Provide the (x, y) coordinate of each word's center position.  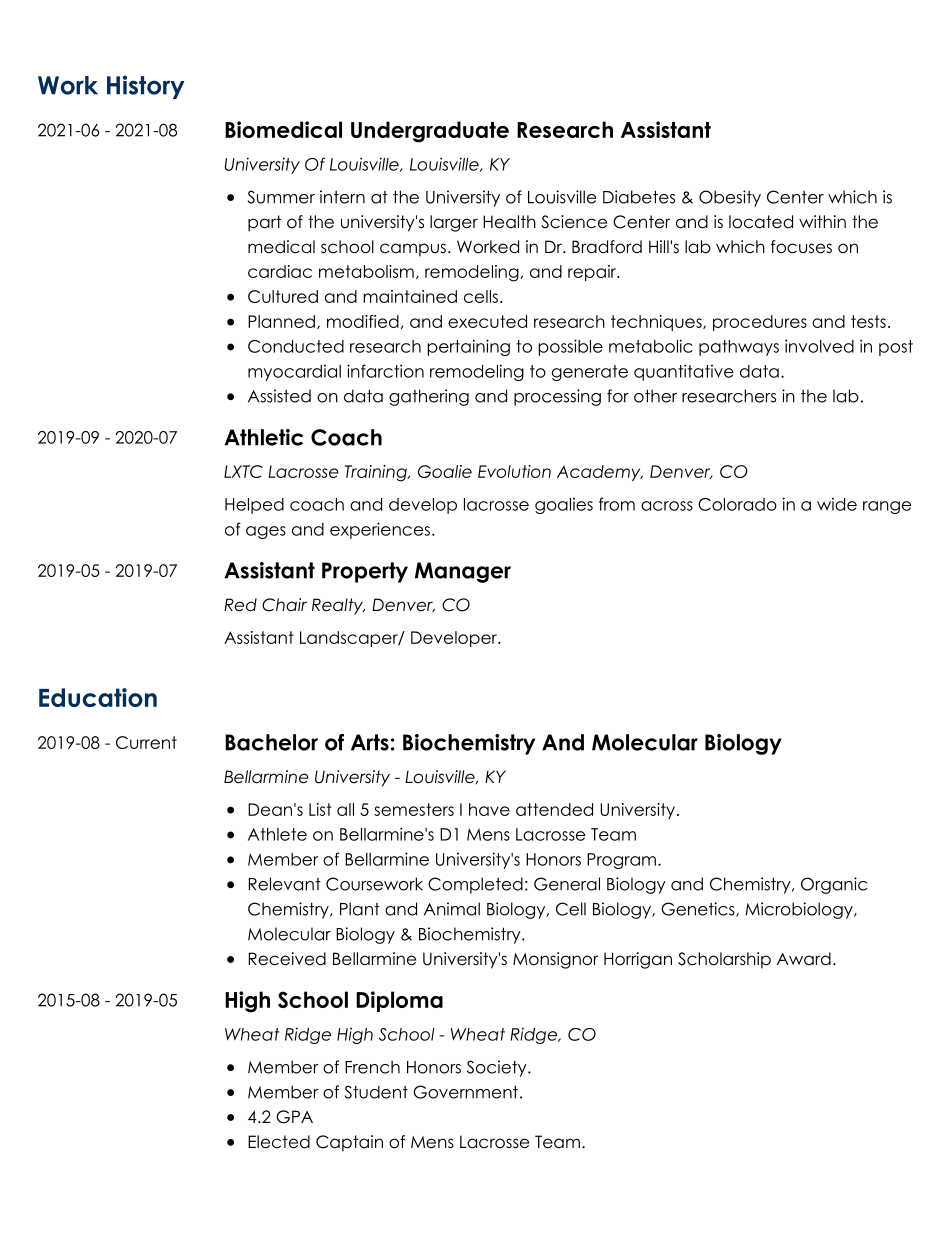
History (146, 87)
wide (837, 504)
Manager (463, 572)
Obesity (730, 198)
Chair (284, 605)
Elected (279, 1142)
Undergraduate (430, 132)
